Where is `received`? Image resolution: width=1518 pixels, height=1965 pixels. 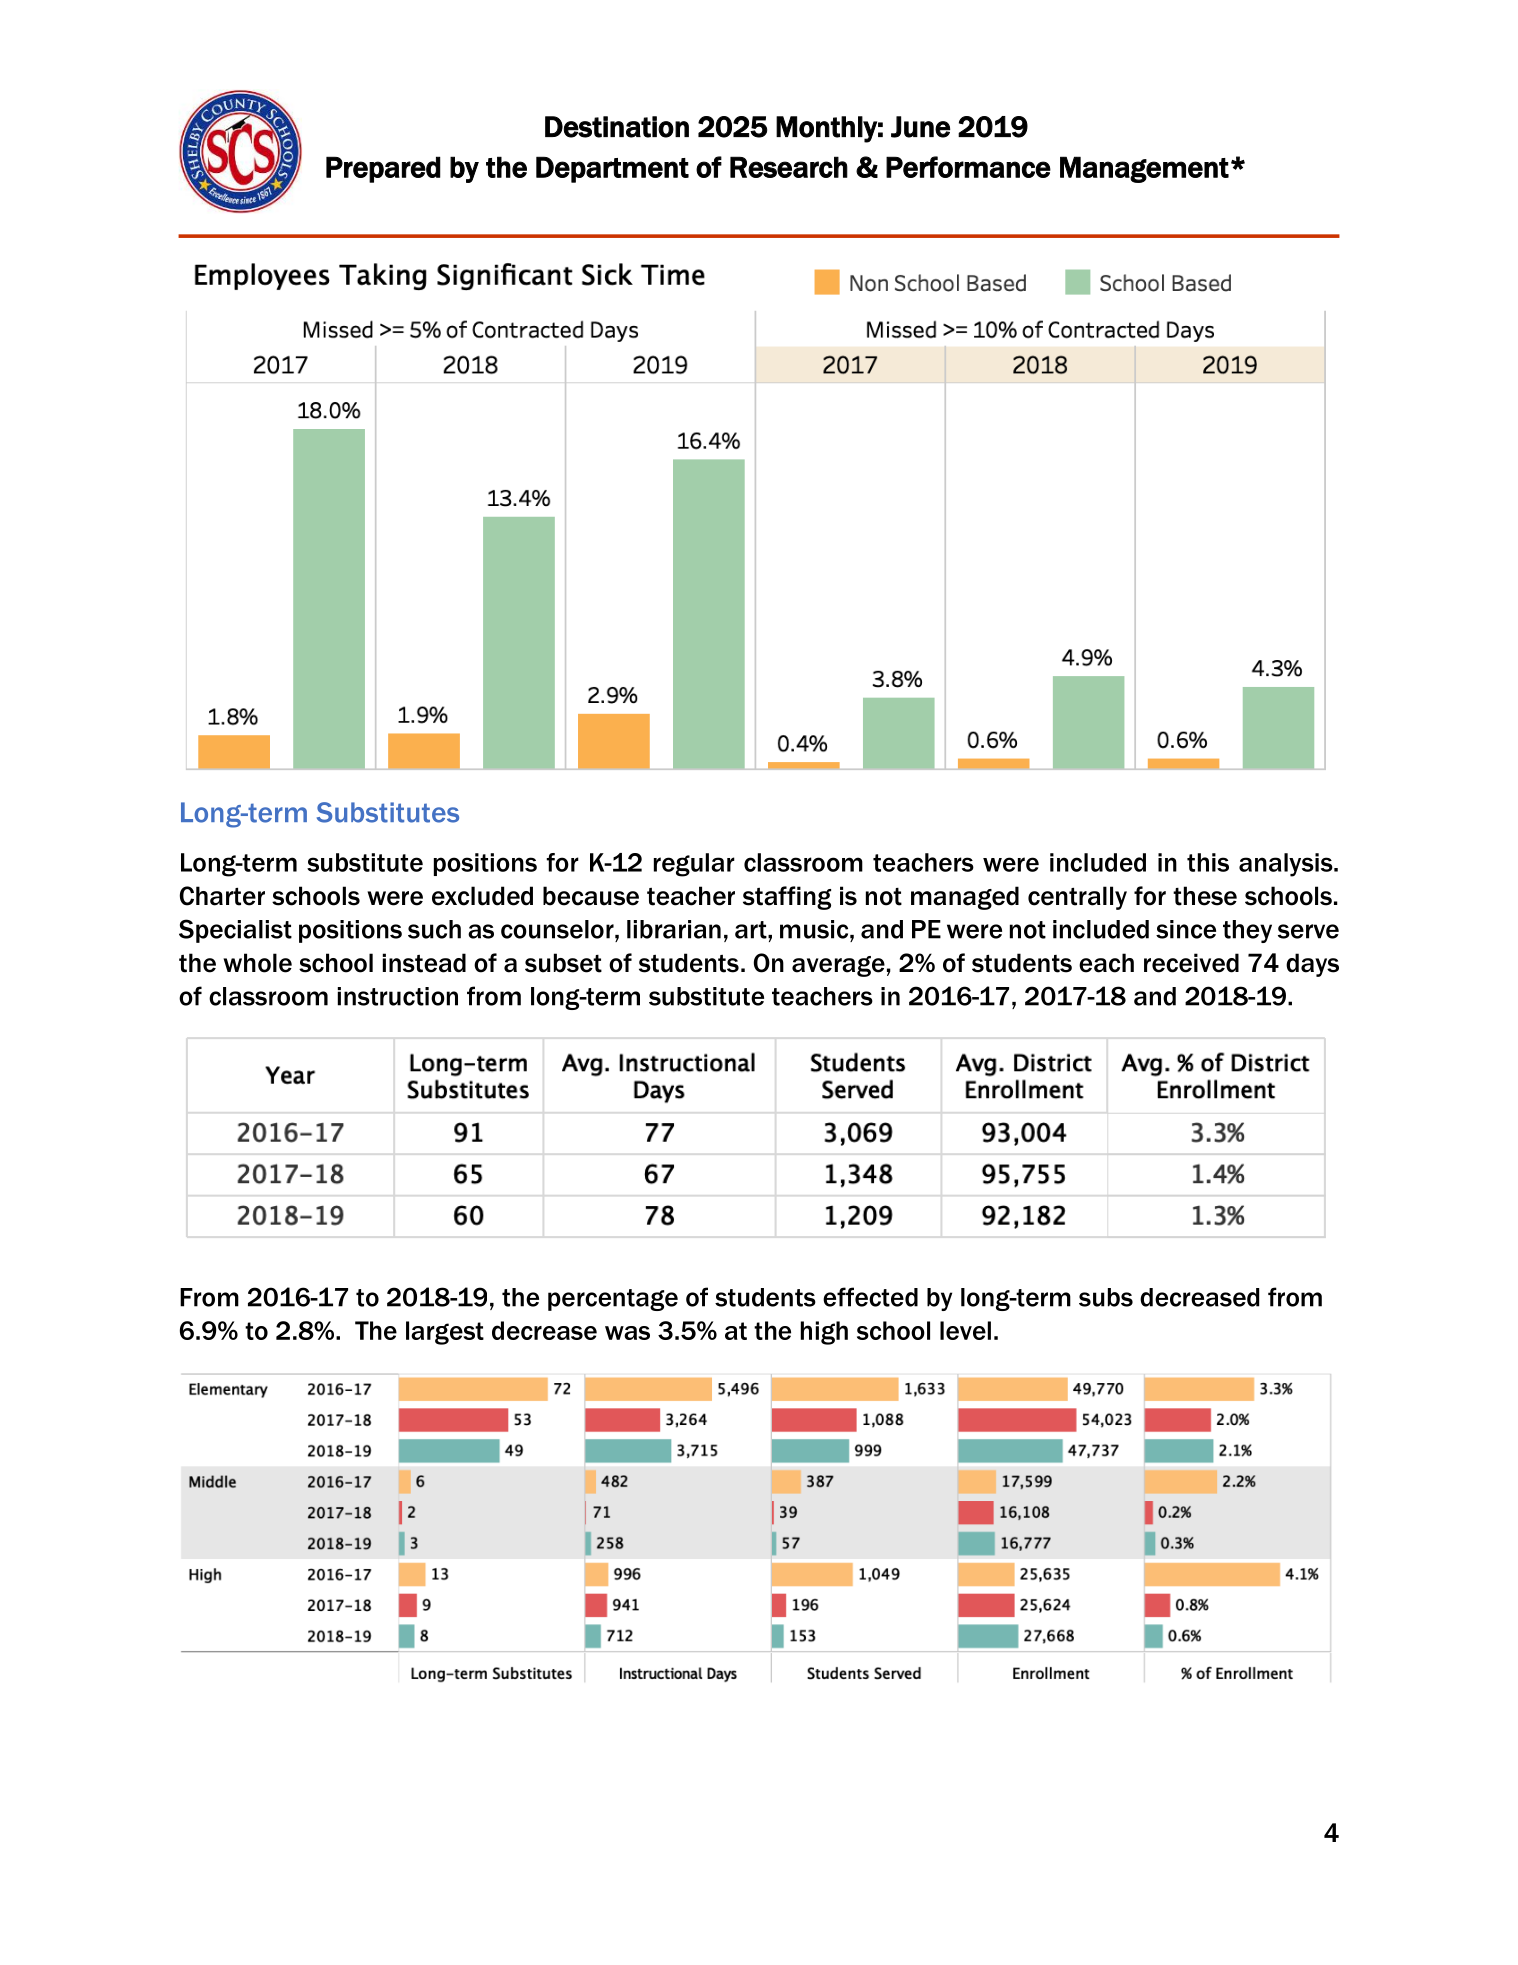
received is located at coordinates (1191, 963).
